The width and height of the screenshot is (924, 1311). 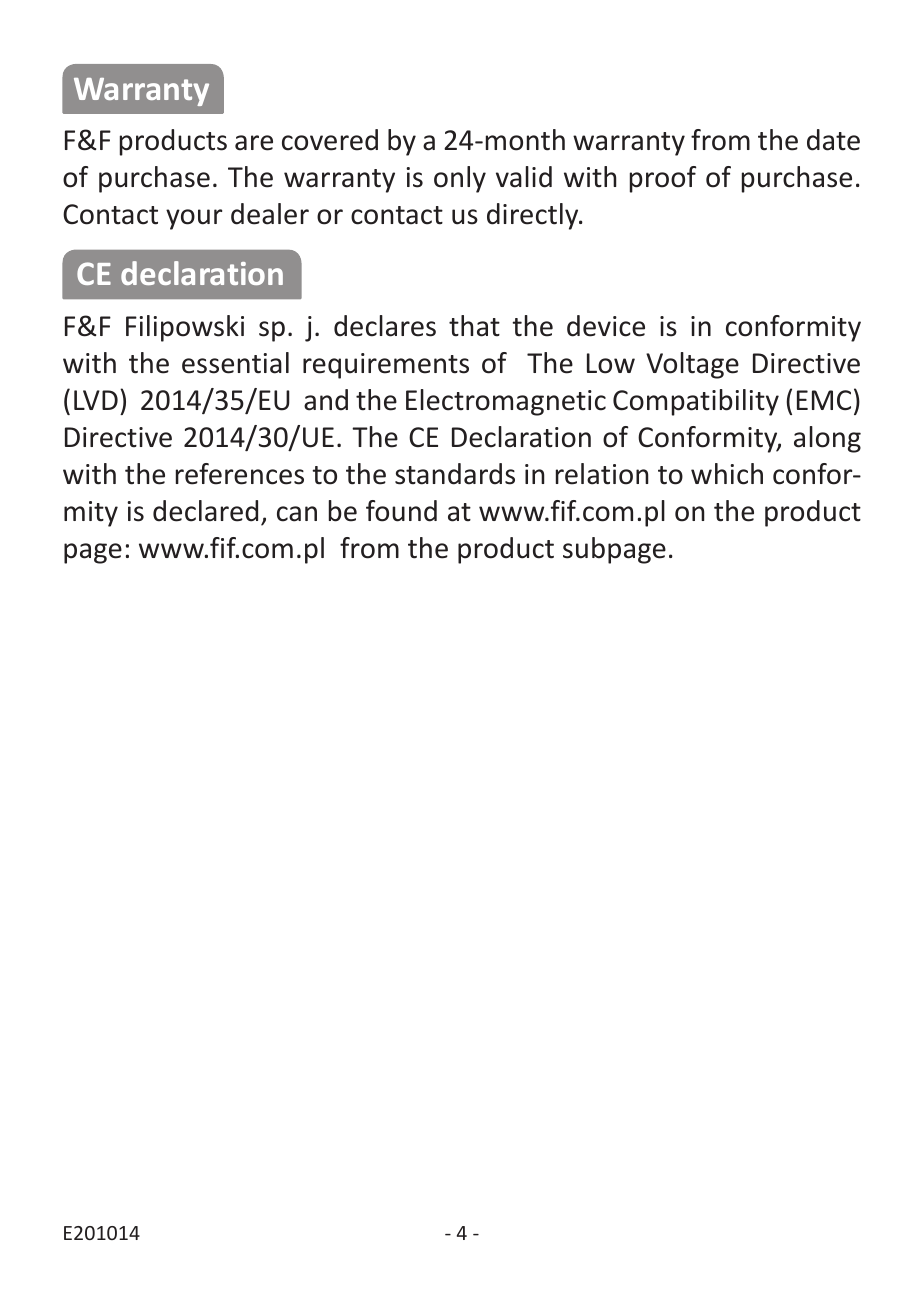 I want to click on declares, so click(x=385, y=326).
